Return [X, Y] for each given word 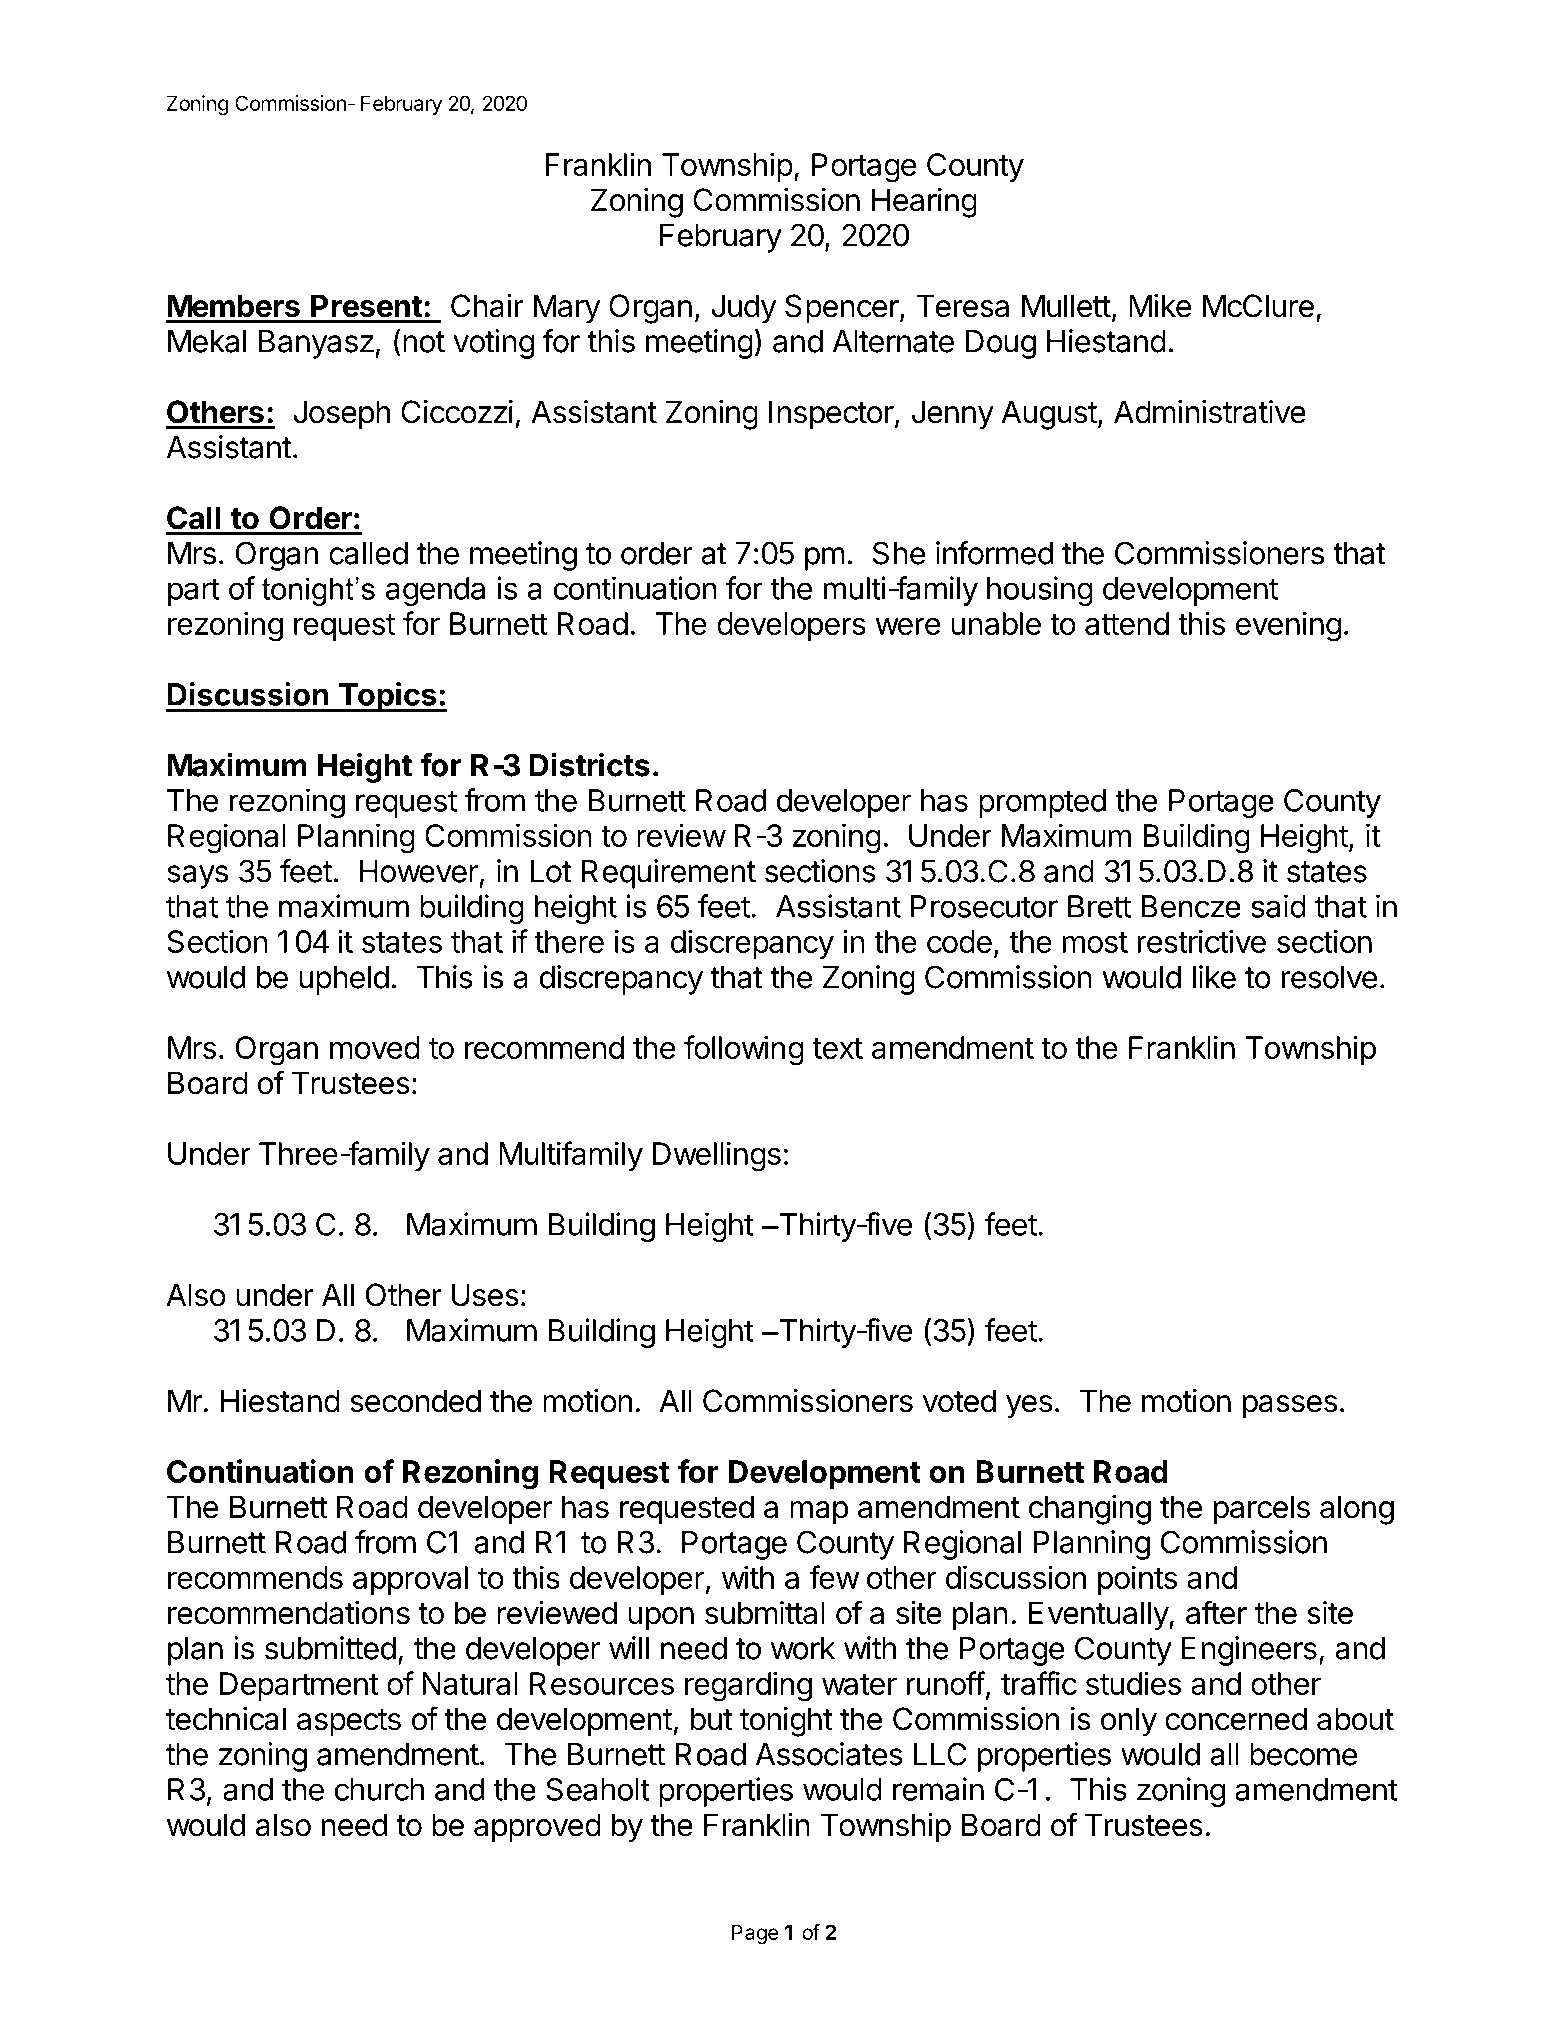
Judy [744, 309]
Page [755, 1934]
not [424, 342]
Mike [1160, 306]
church [379, 1789]
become [1303, 1754]
